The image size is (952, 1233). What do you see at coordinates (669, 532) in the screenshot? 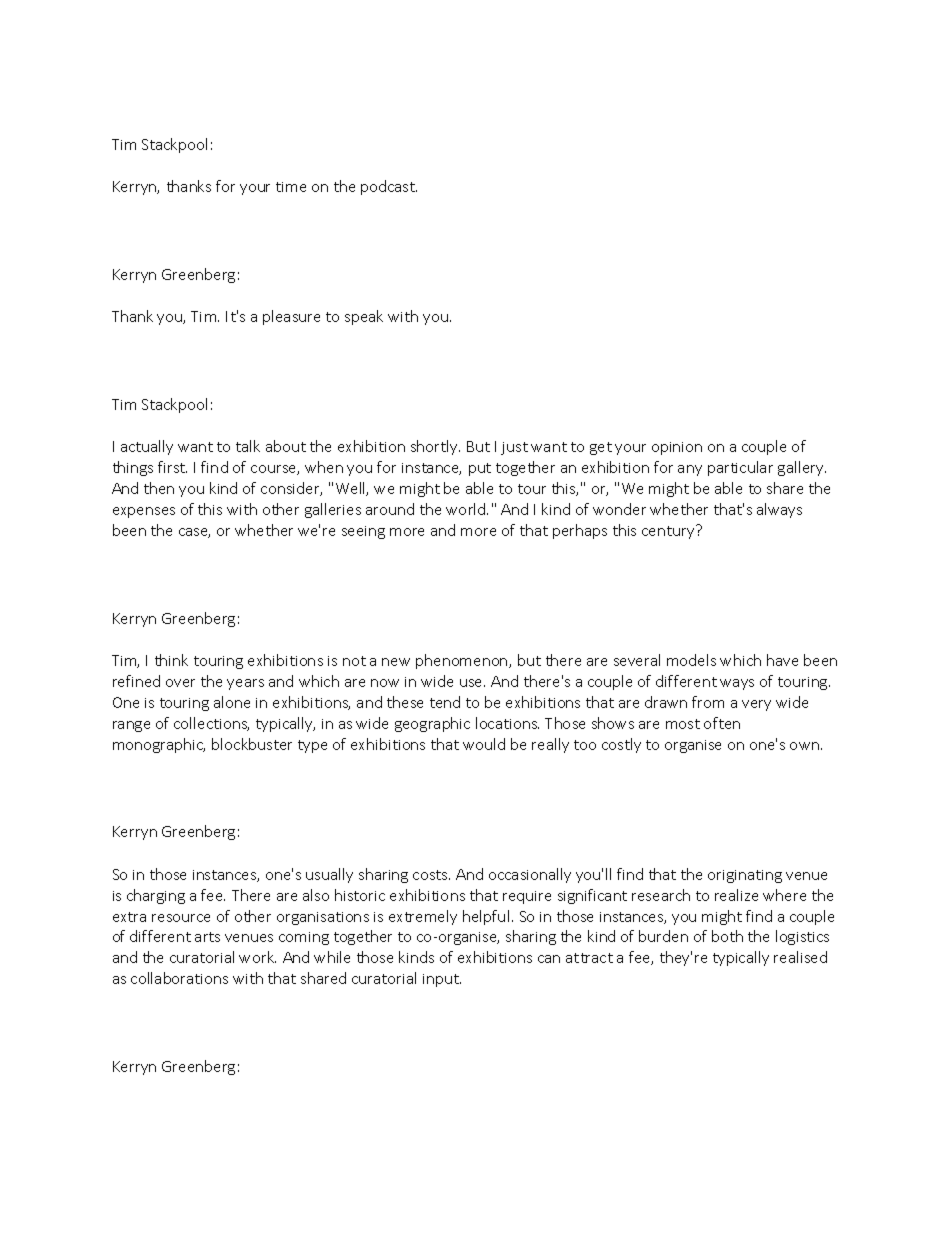
I see `century` at bounding box center [669, 532].
